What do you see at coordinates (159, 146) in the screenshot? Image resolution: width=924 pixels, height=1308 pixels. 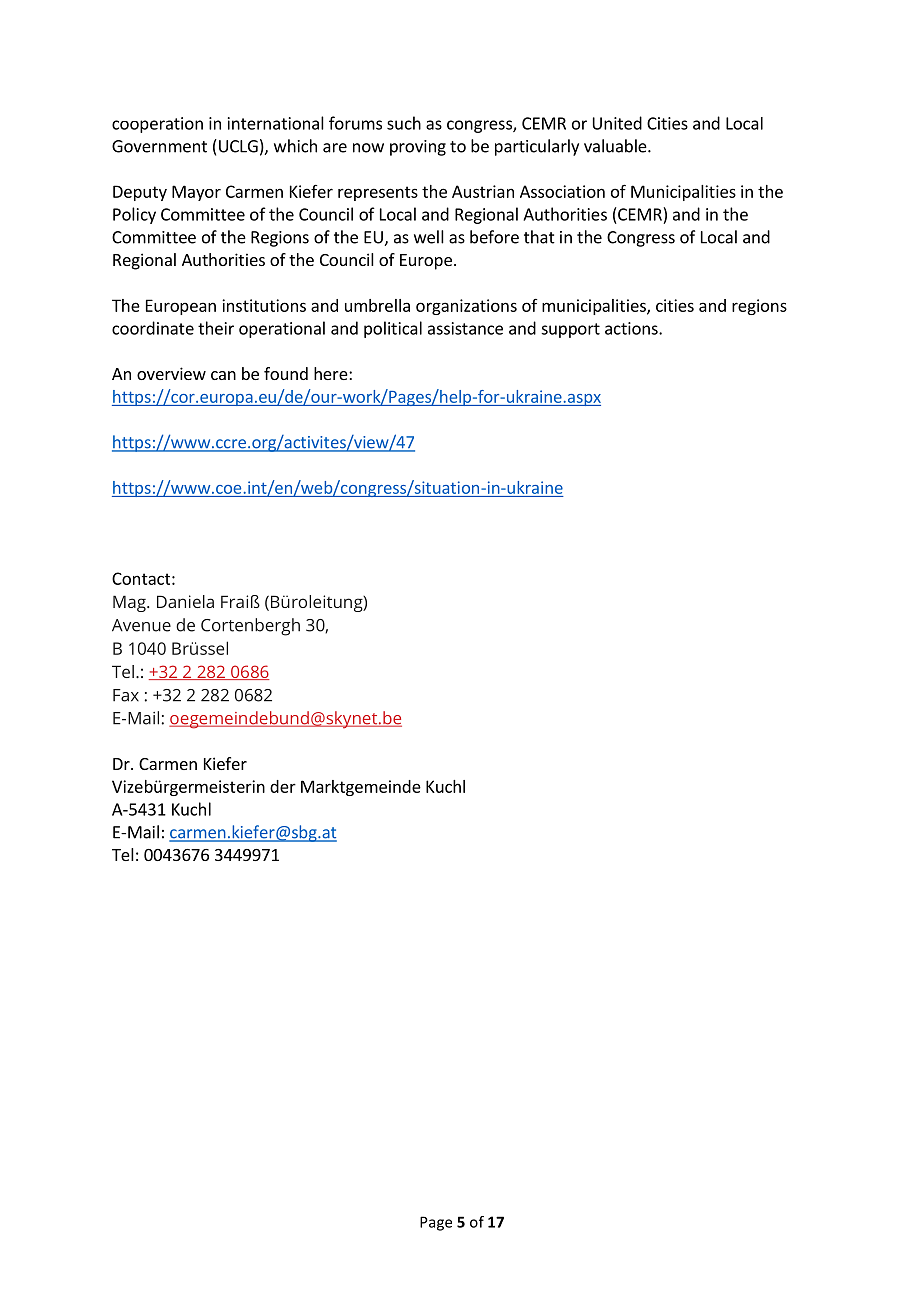 I see `Government` at bounding box center [159, 146].
